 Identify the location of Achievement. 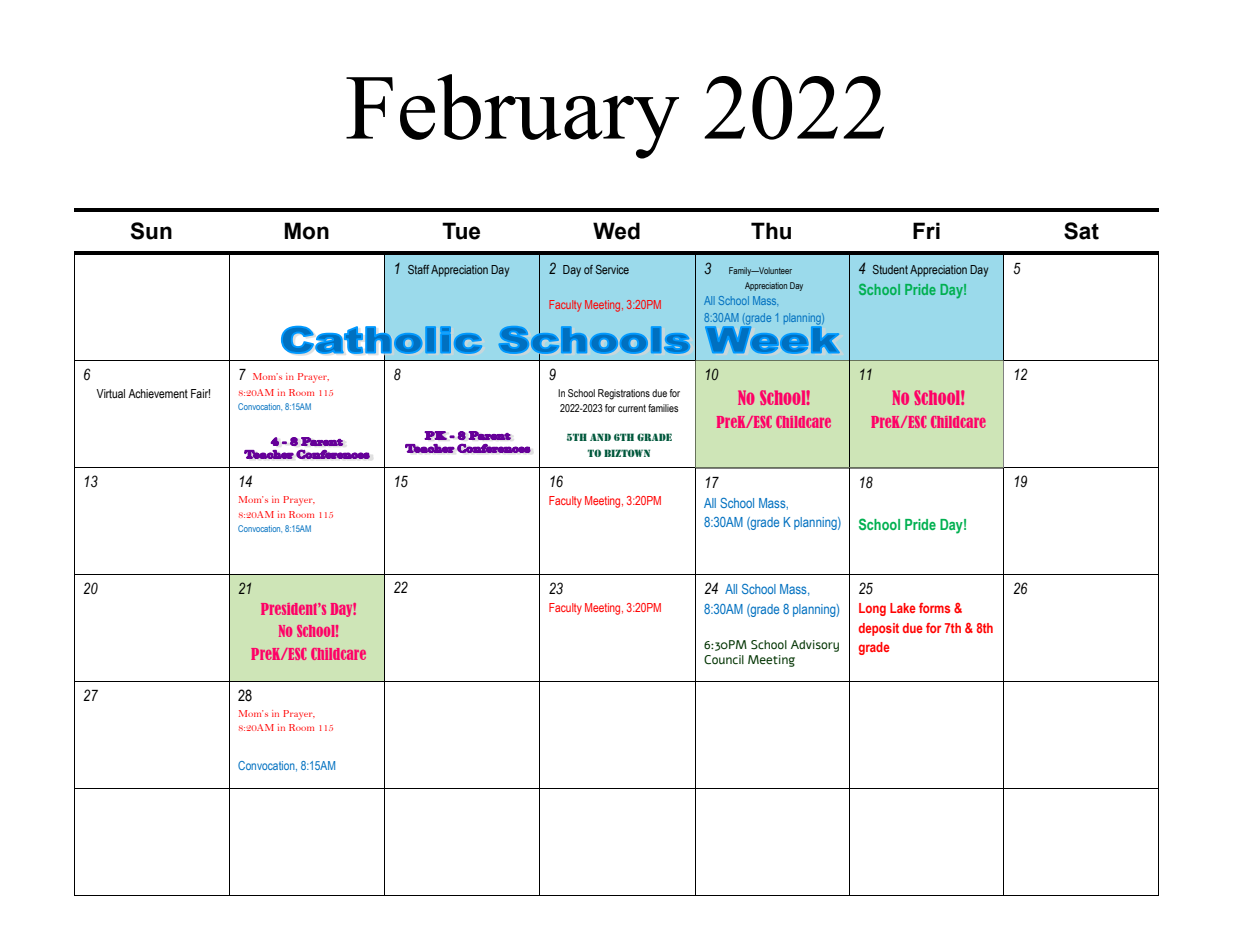
(158, 393).
